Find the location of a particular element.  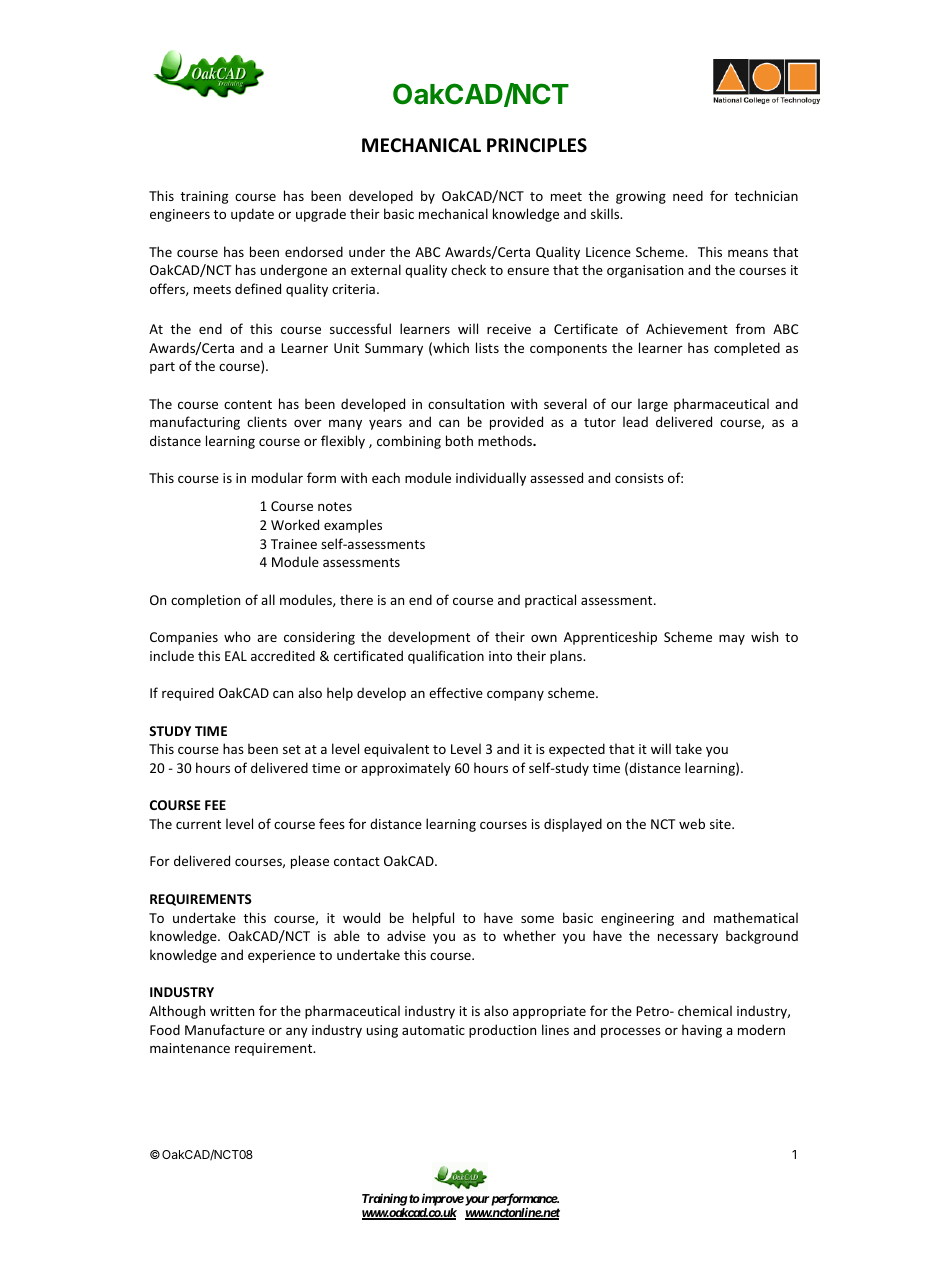

web is located at coordinates (692, 823).
